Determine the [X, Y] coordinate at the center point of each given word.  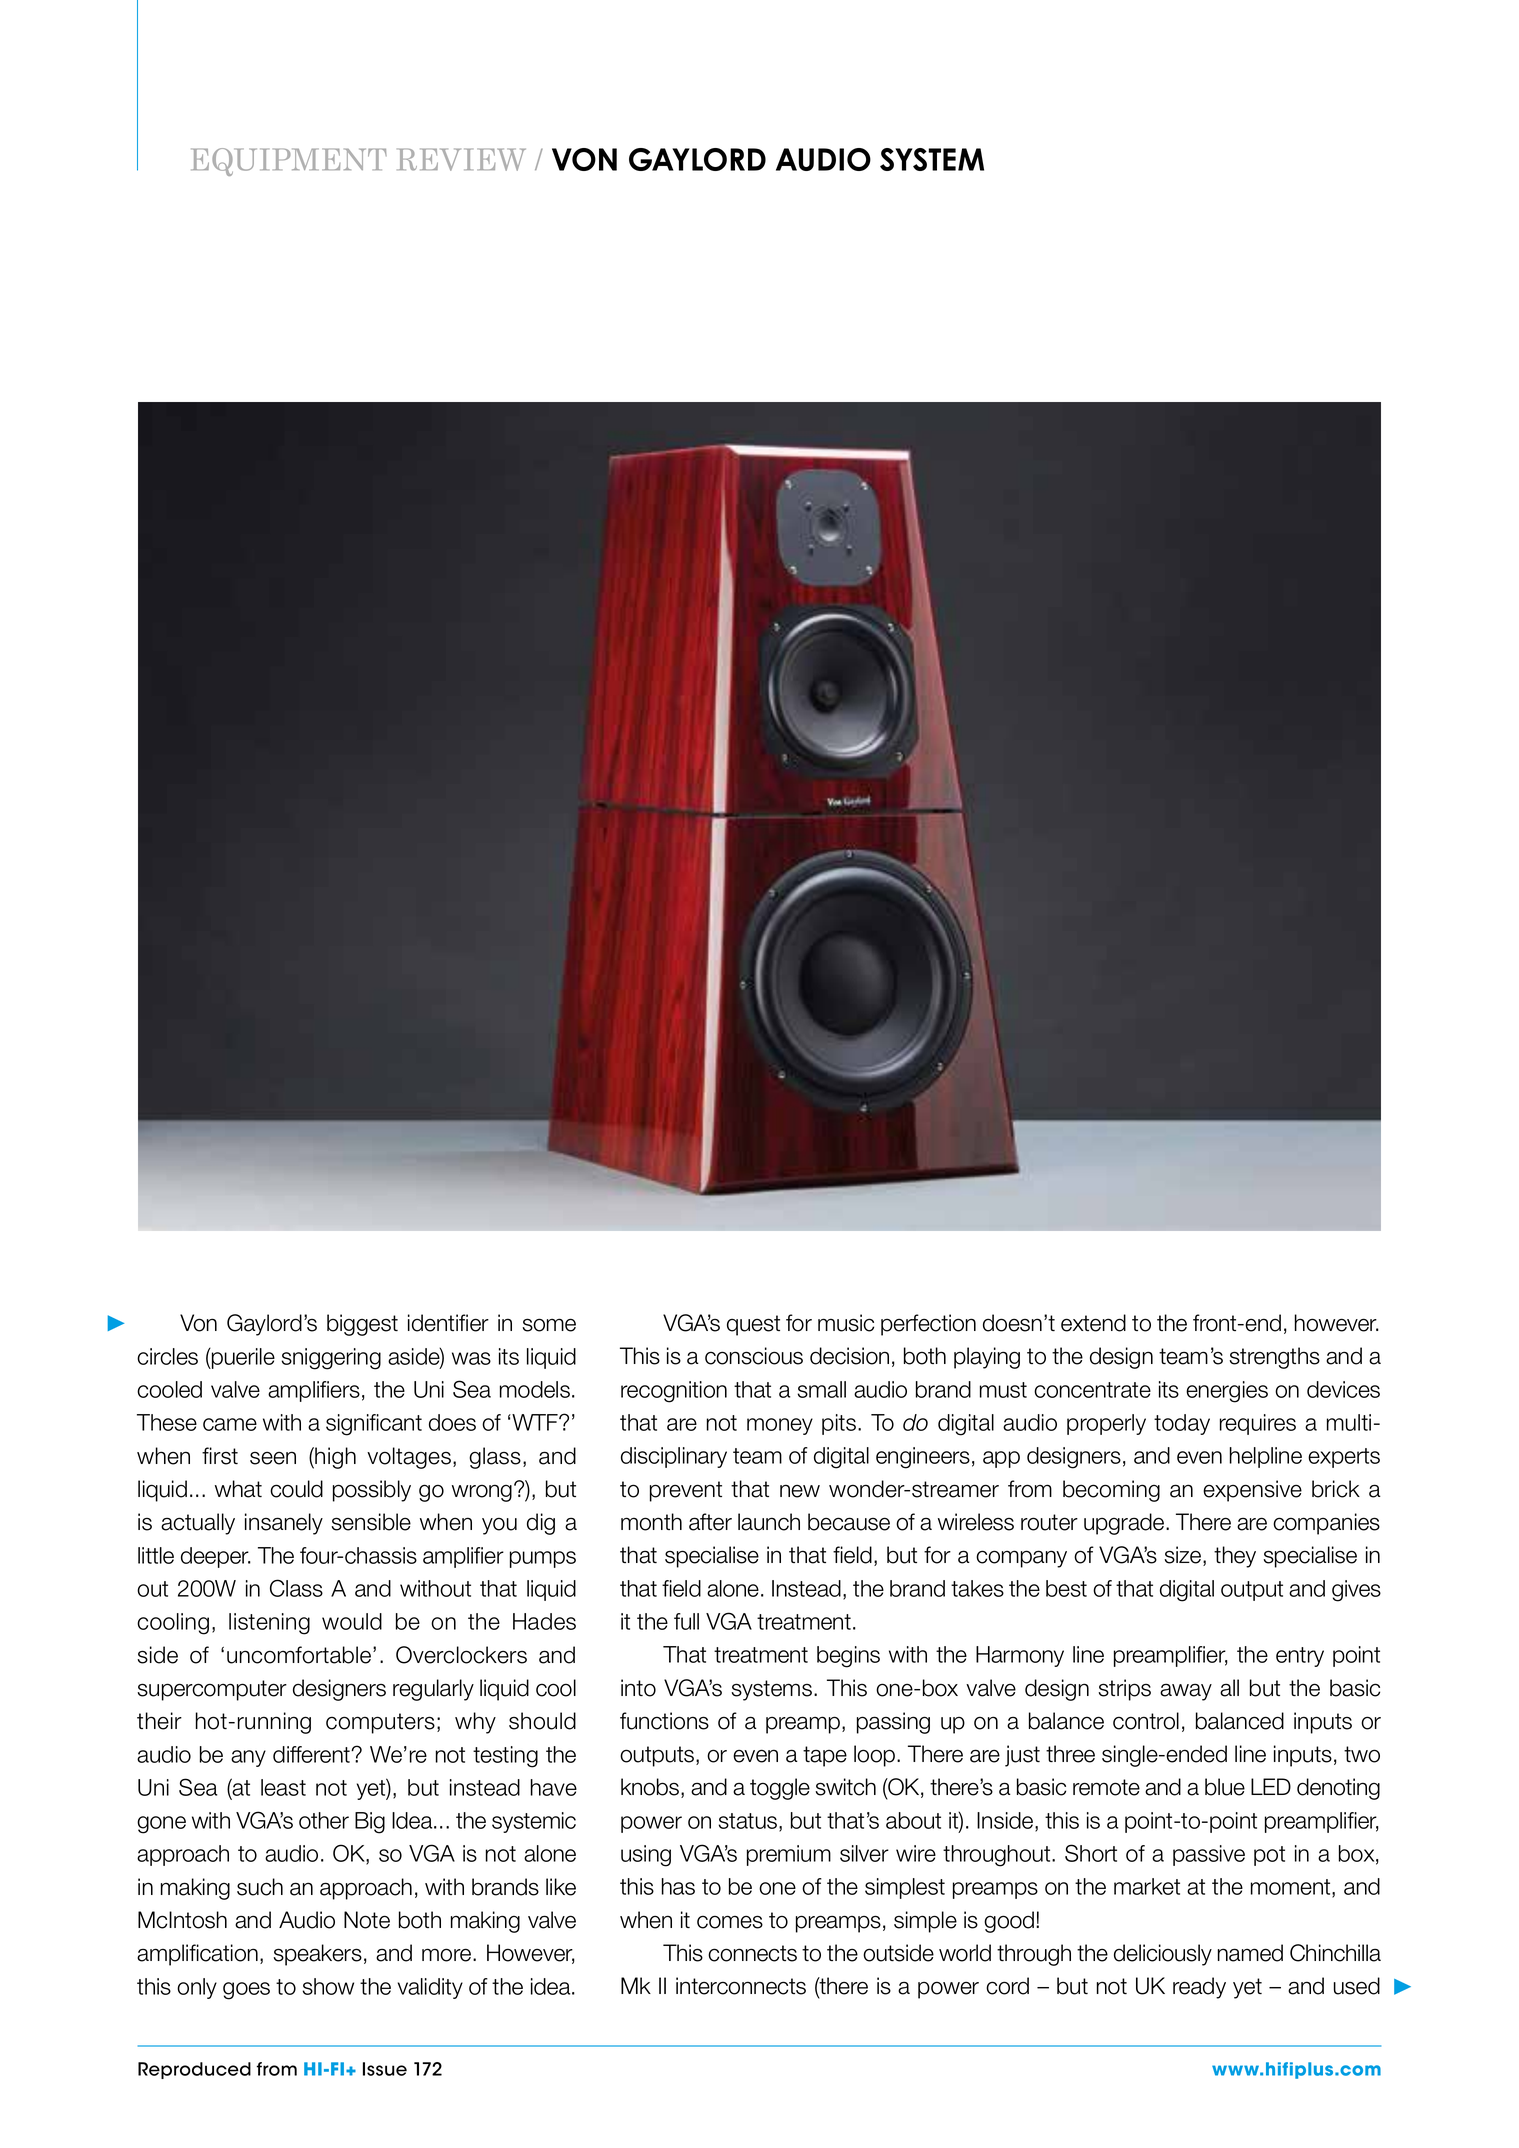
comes [730, 1922]
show [328, 1986]
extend [1093, 1323]
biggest [362, 1325]
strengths [1274, 1358]
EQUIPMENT [289, 162]
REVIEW [461, 159]
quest [753, 1325]
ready [1199, 1988]
